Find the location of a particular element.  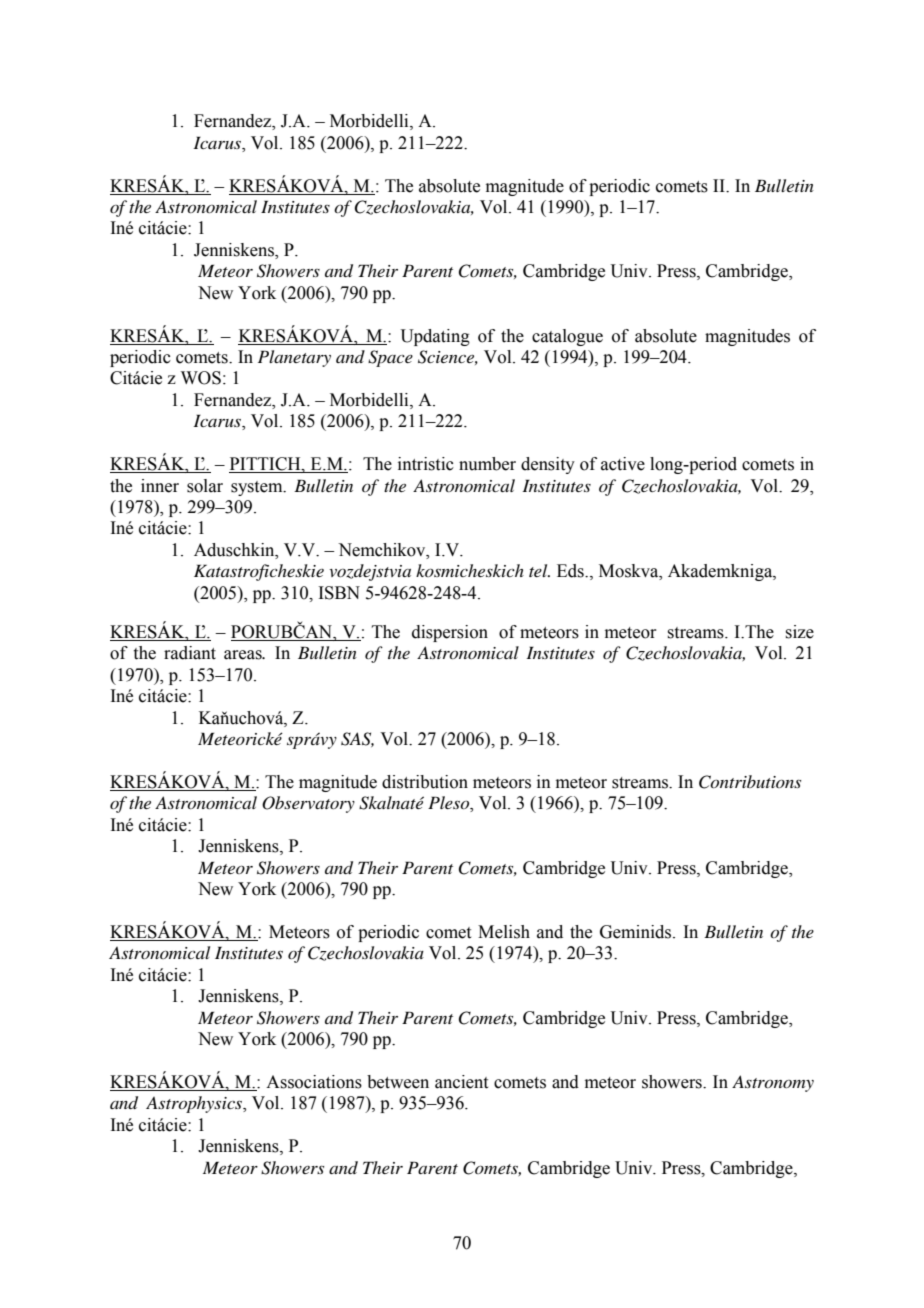

Astronomy is located at coordinates (773, 1083).
